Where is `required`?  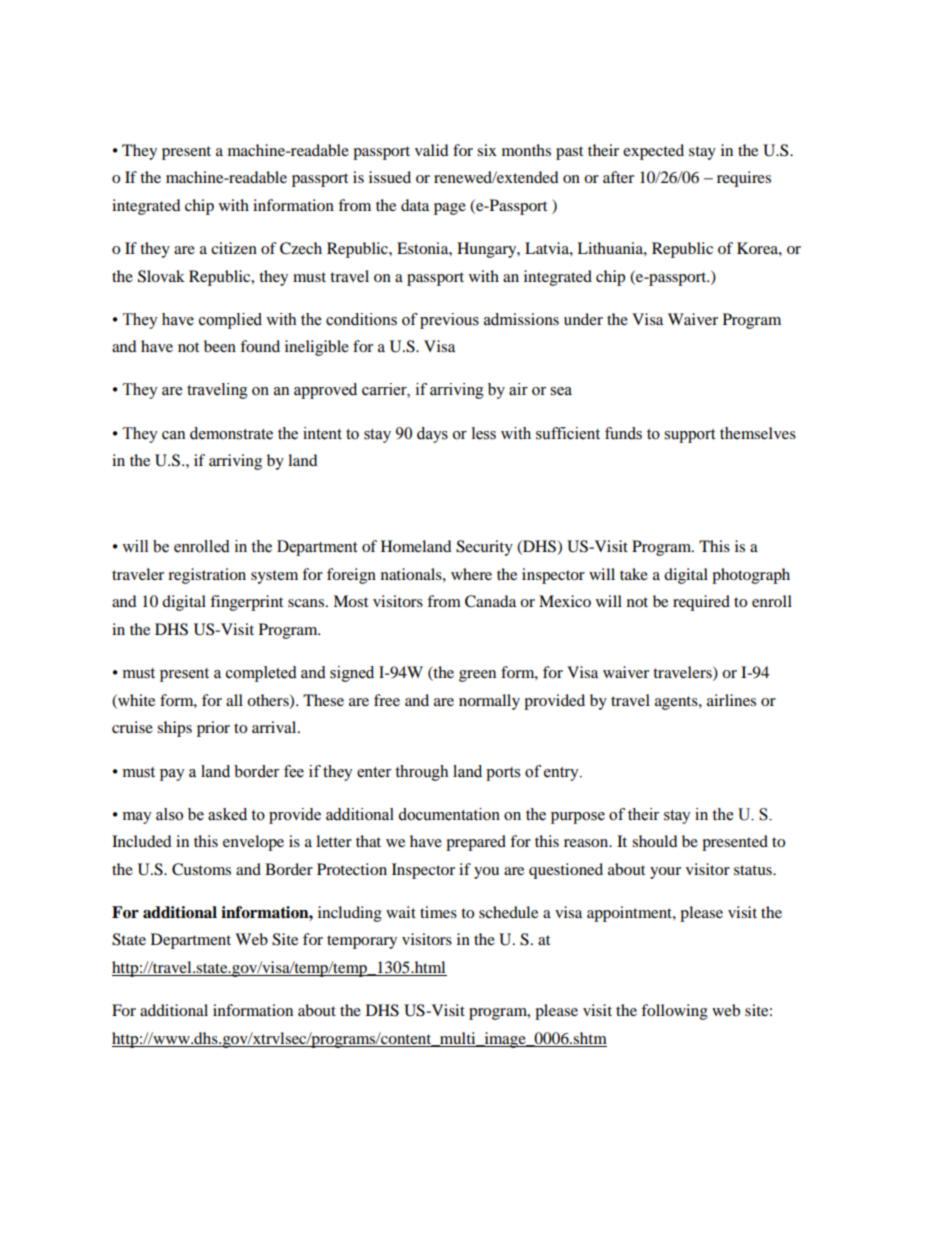
required is located at coordinates (701, 603).
